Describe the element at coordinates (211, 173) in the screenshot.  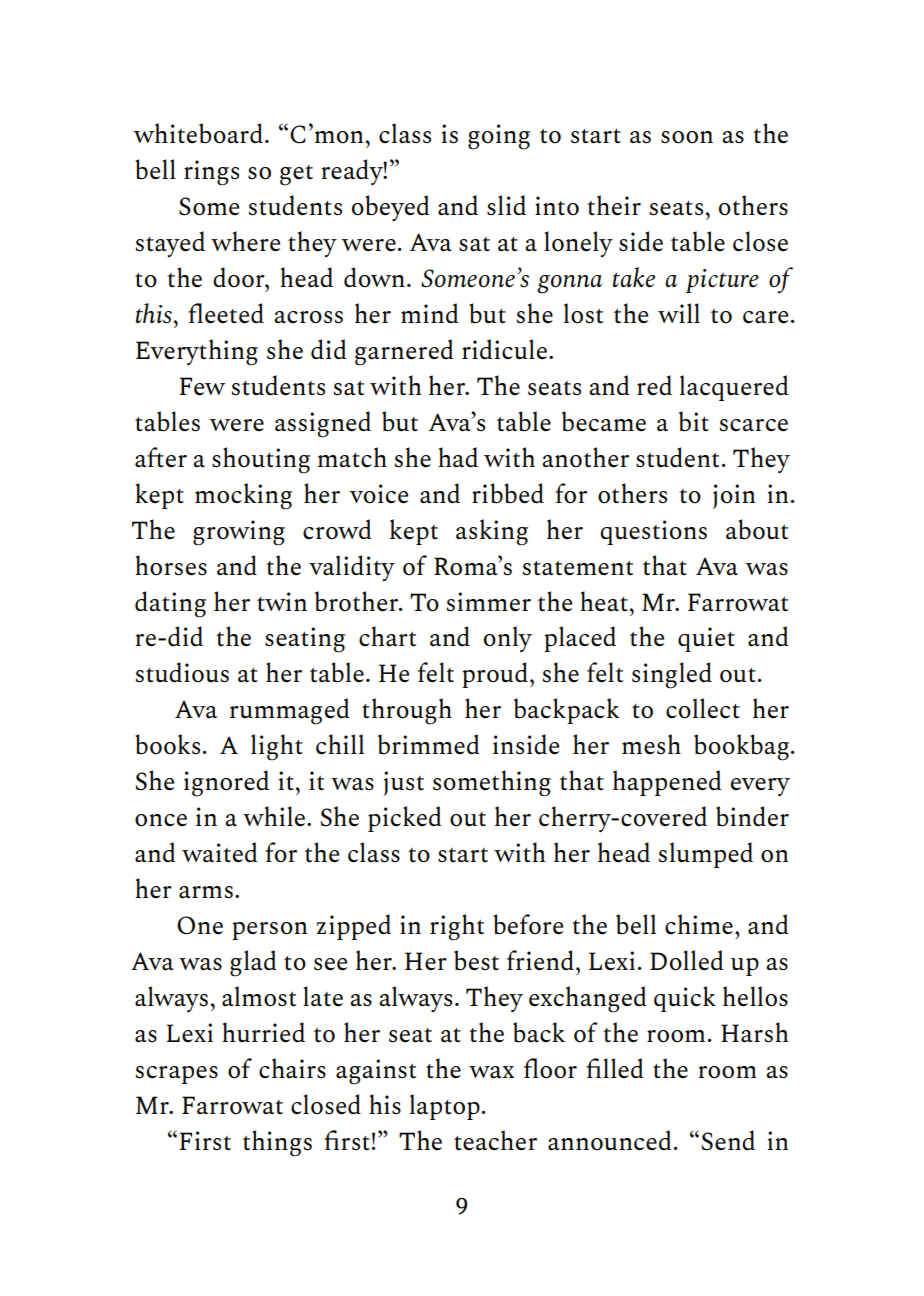
I see `rings` at that location.
